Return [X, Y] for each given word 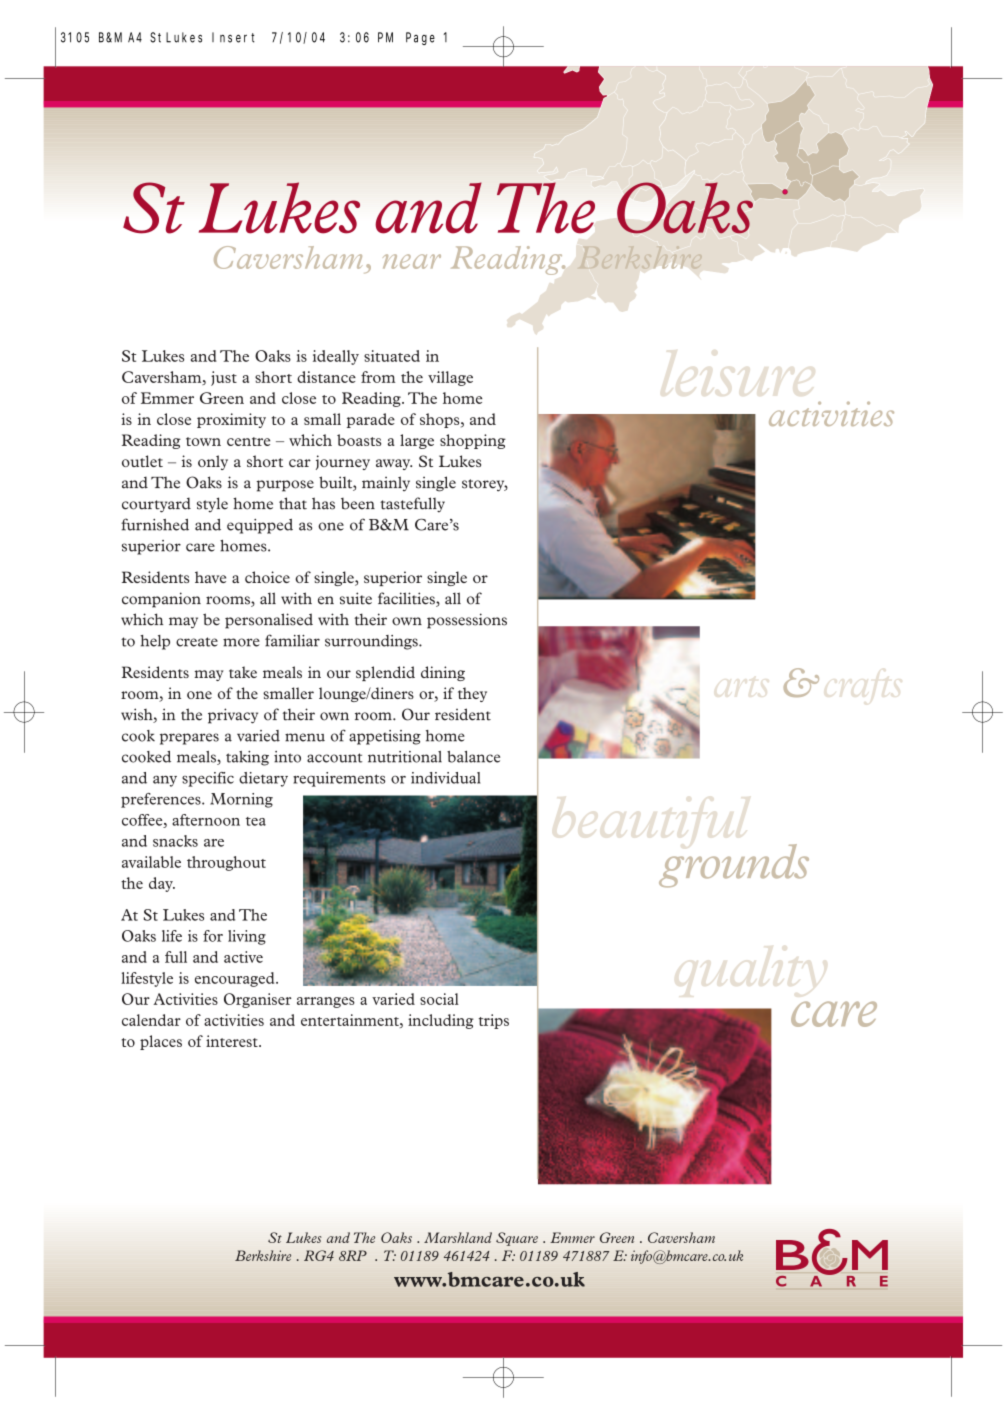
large [417, 441]
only [213, 462]
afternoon [206, 820]
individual [445, 778]
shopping [473, 441]
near [412, 261]
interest [233, 1041]
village [450, 378]
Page [420, 38]
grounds [734, 866]
